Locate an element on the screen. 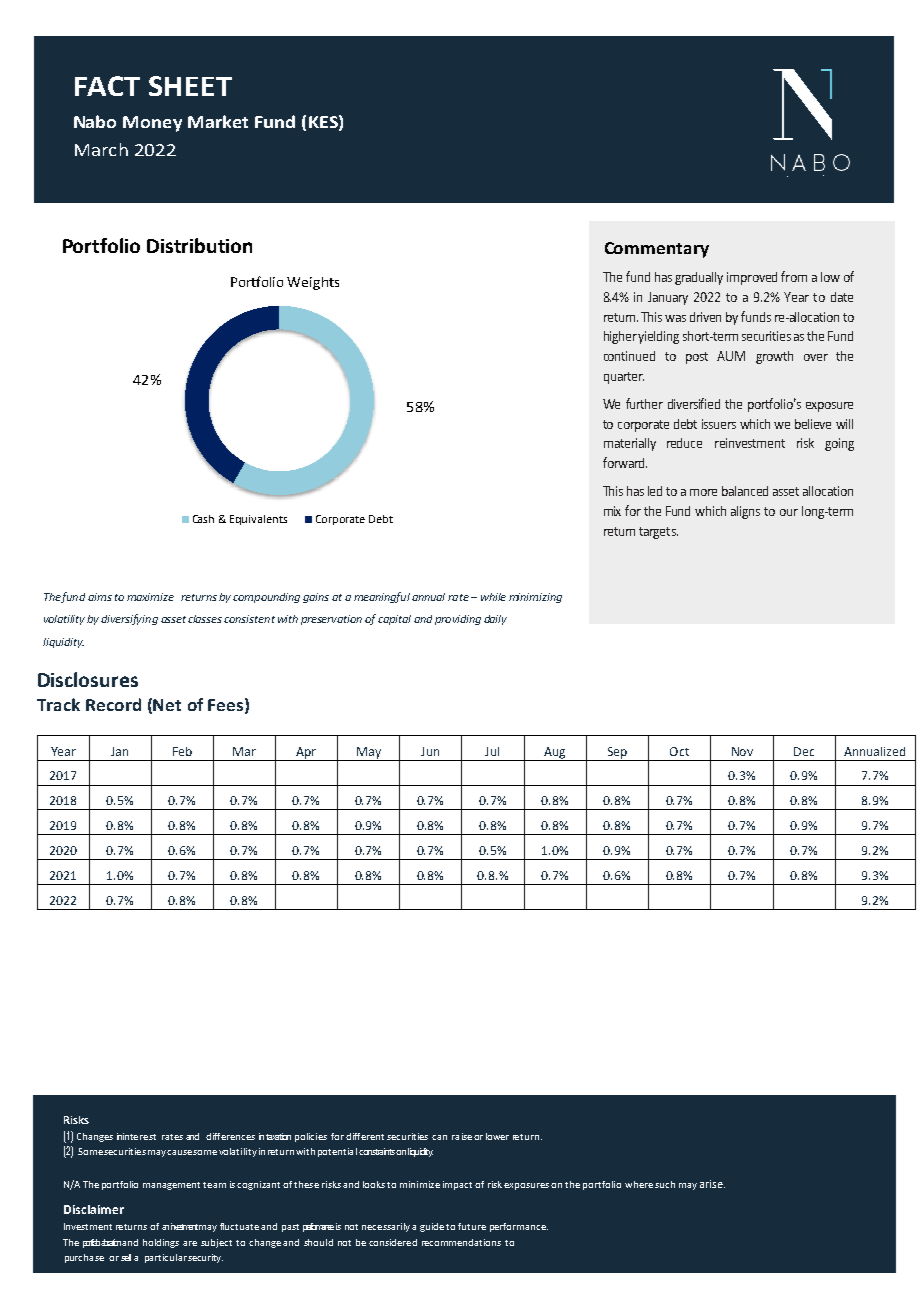  Cash is located at coordinates (203, 519).
